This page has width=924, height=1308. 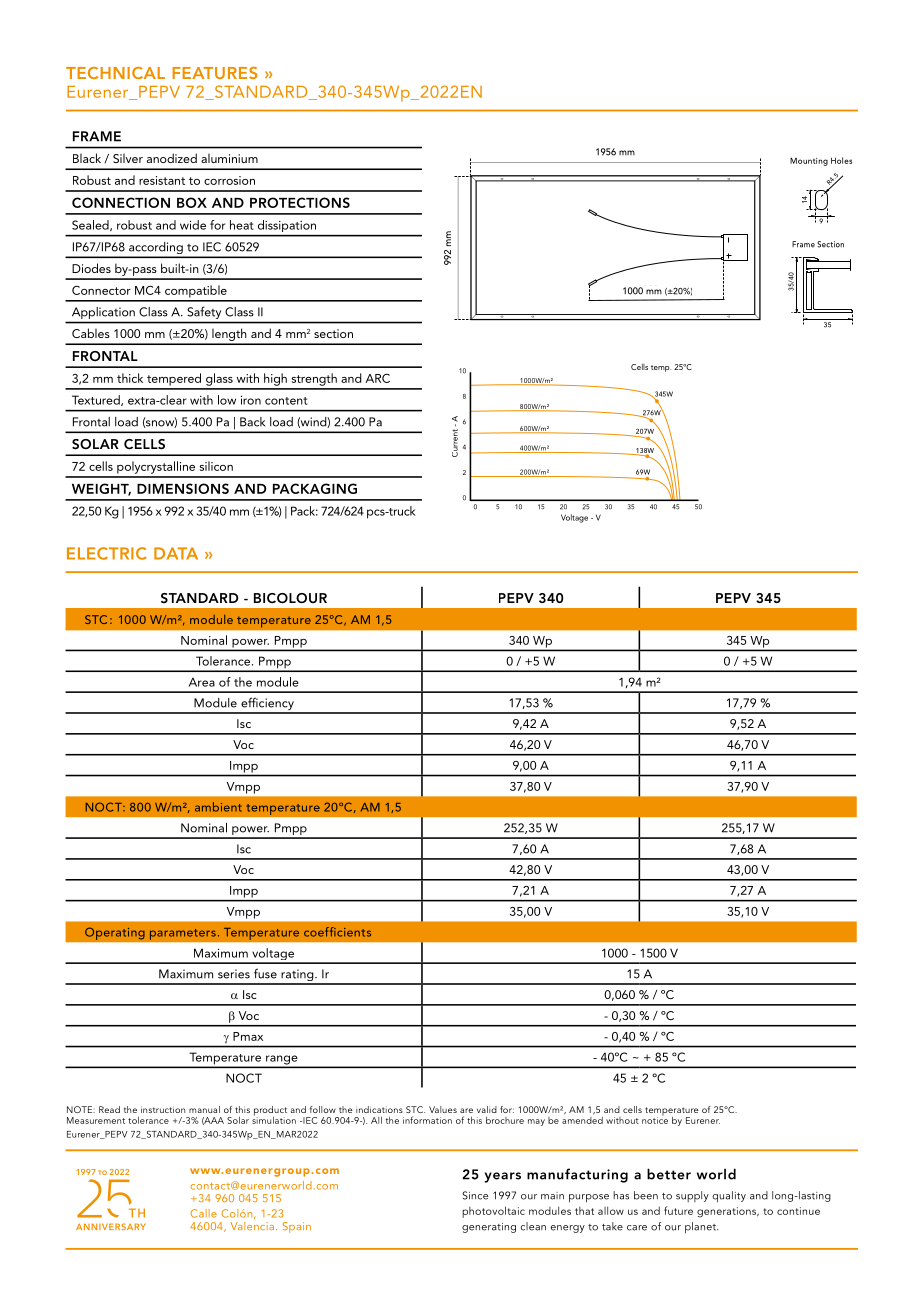 What do you see at coordinates (300, 202) in the page?
I see `PROTECTIONS` at bounding box center [300, 202].
